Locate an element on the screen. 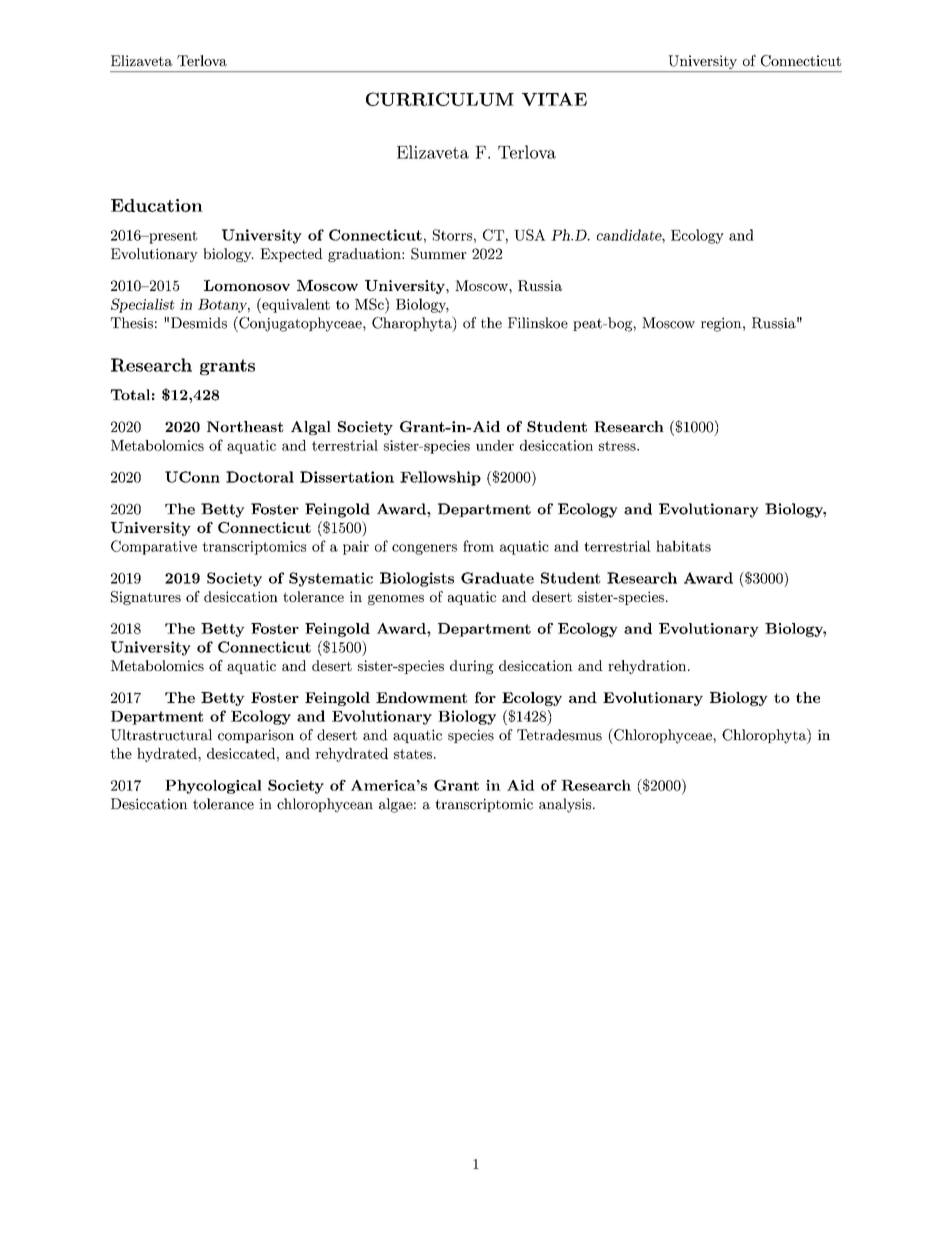 This screenshot has height=1233, width=952. stress is located at coordinates (617, 446).
